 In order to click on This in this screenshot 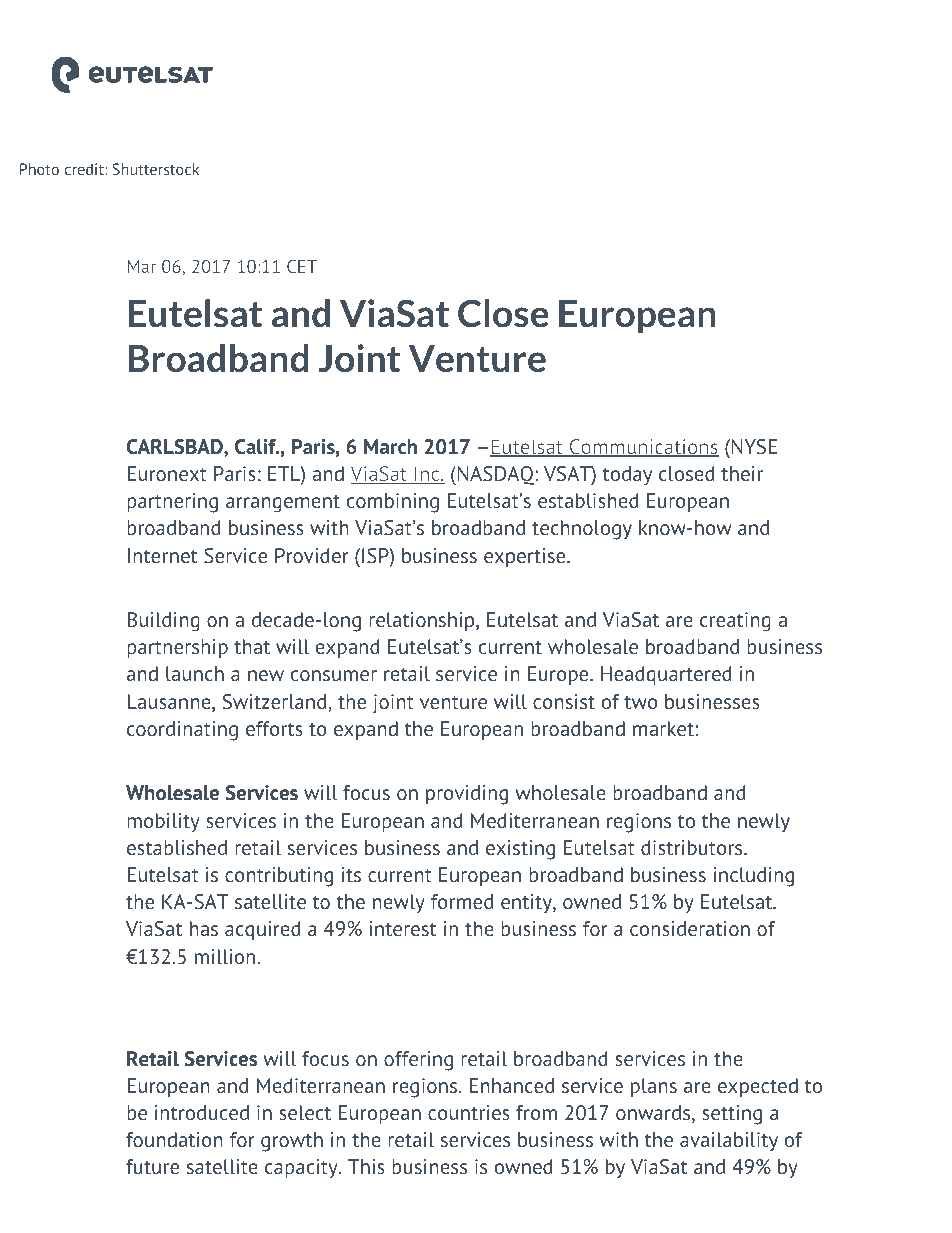, I will do `click(366, 1166)`.
